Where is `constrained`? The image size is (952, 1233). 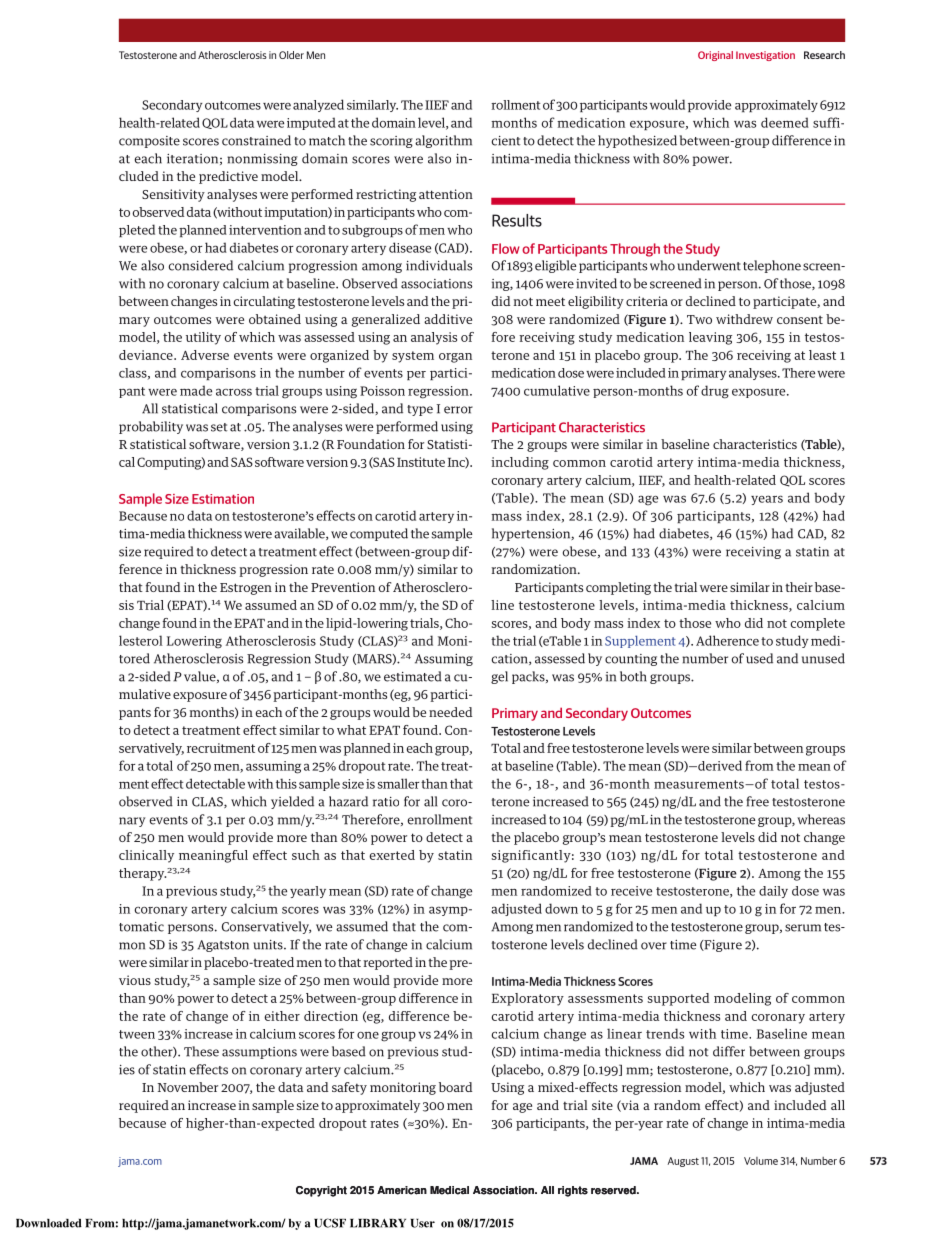 constrained is located at coordinates (256, 140).
